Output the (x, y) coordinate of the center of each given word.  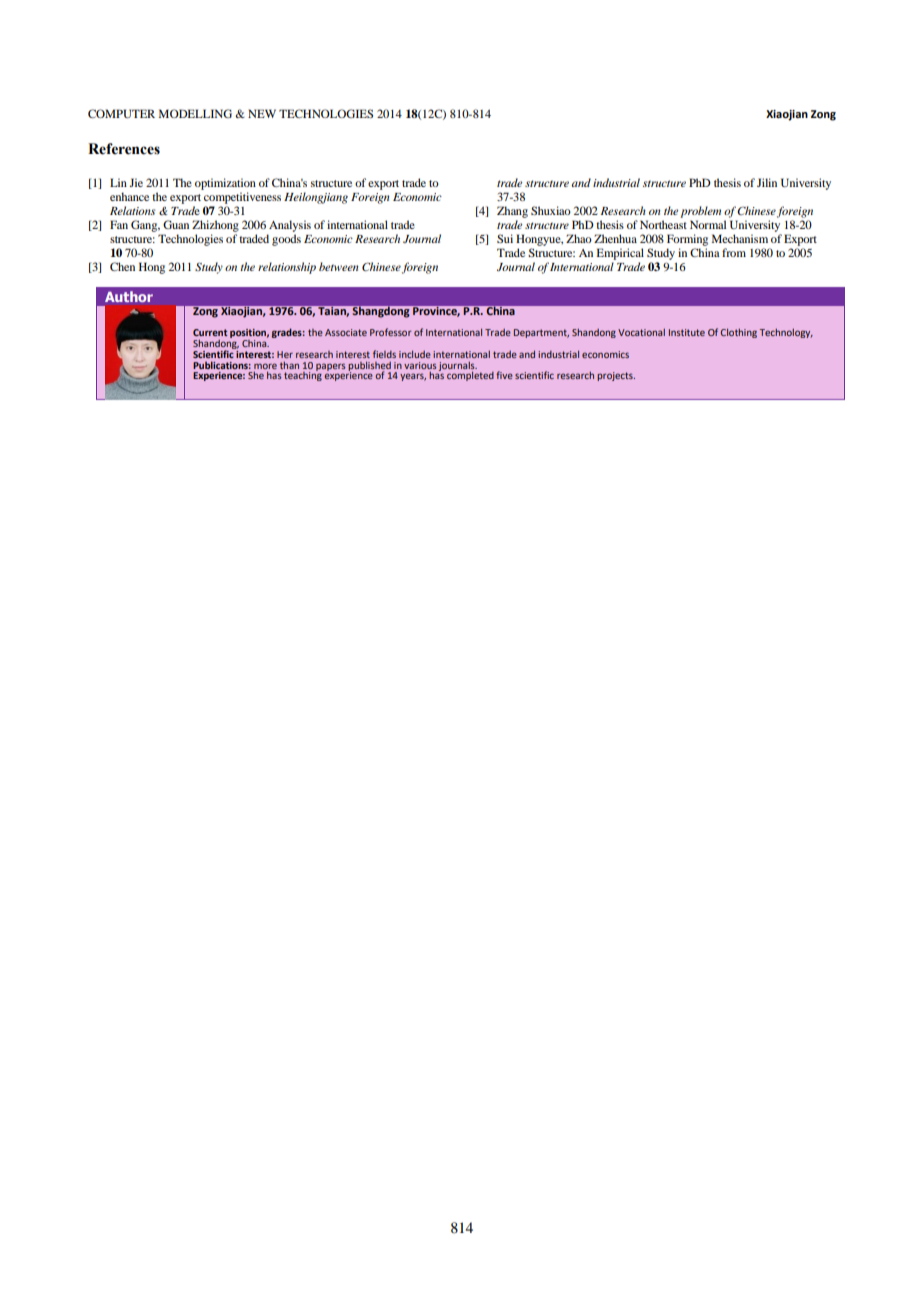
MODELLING (195, 113)
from (734, 252)
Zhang (512, 212)
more (265, 366)
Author (129, 296)
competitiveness (242, 198)
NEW (262, 113)
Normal (708, 224)
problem (700, 212)
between (339, 266)
